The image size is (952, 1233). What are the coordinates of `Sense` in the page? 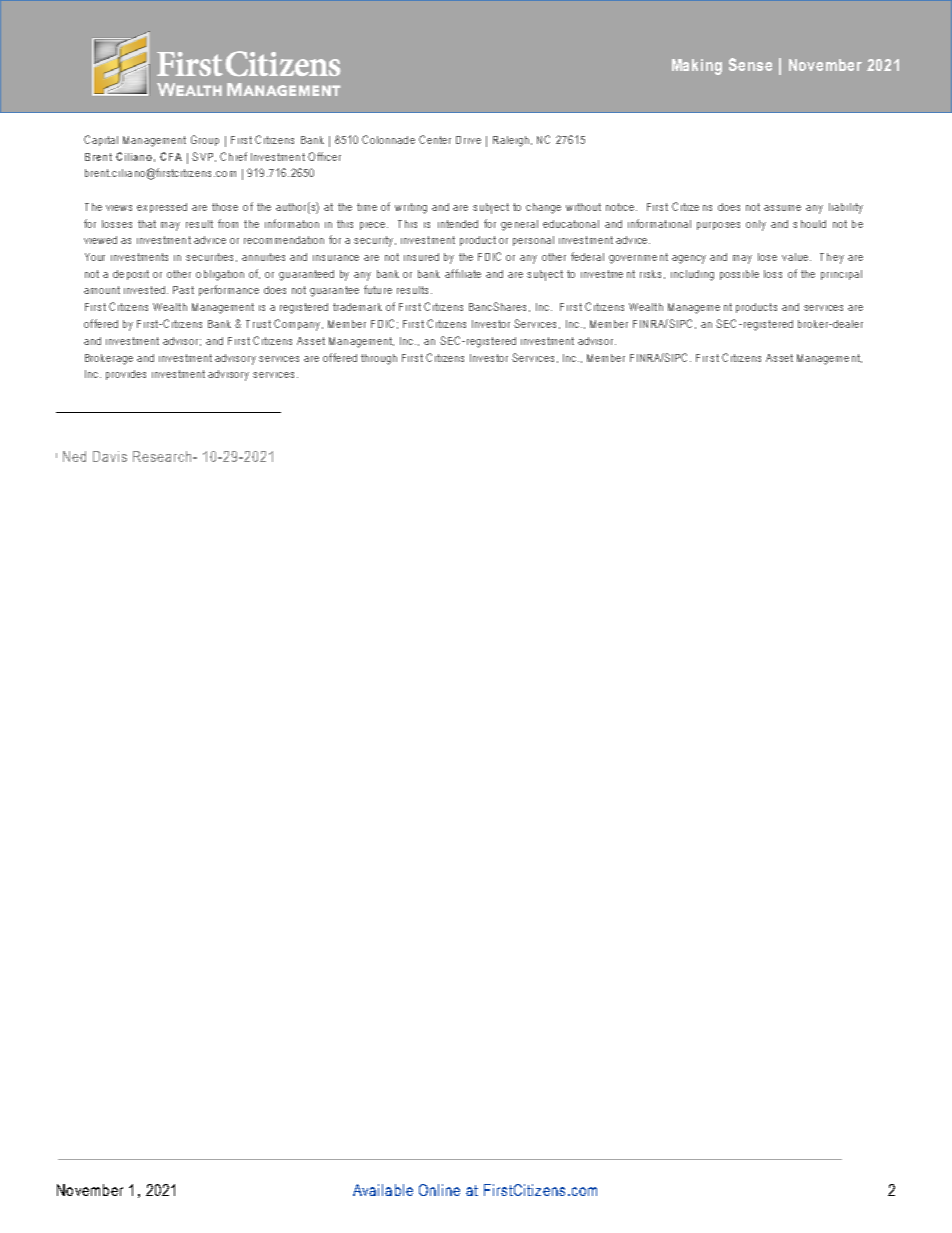 It's located at (750, 64).
